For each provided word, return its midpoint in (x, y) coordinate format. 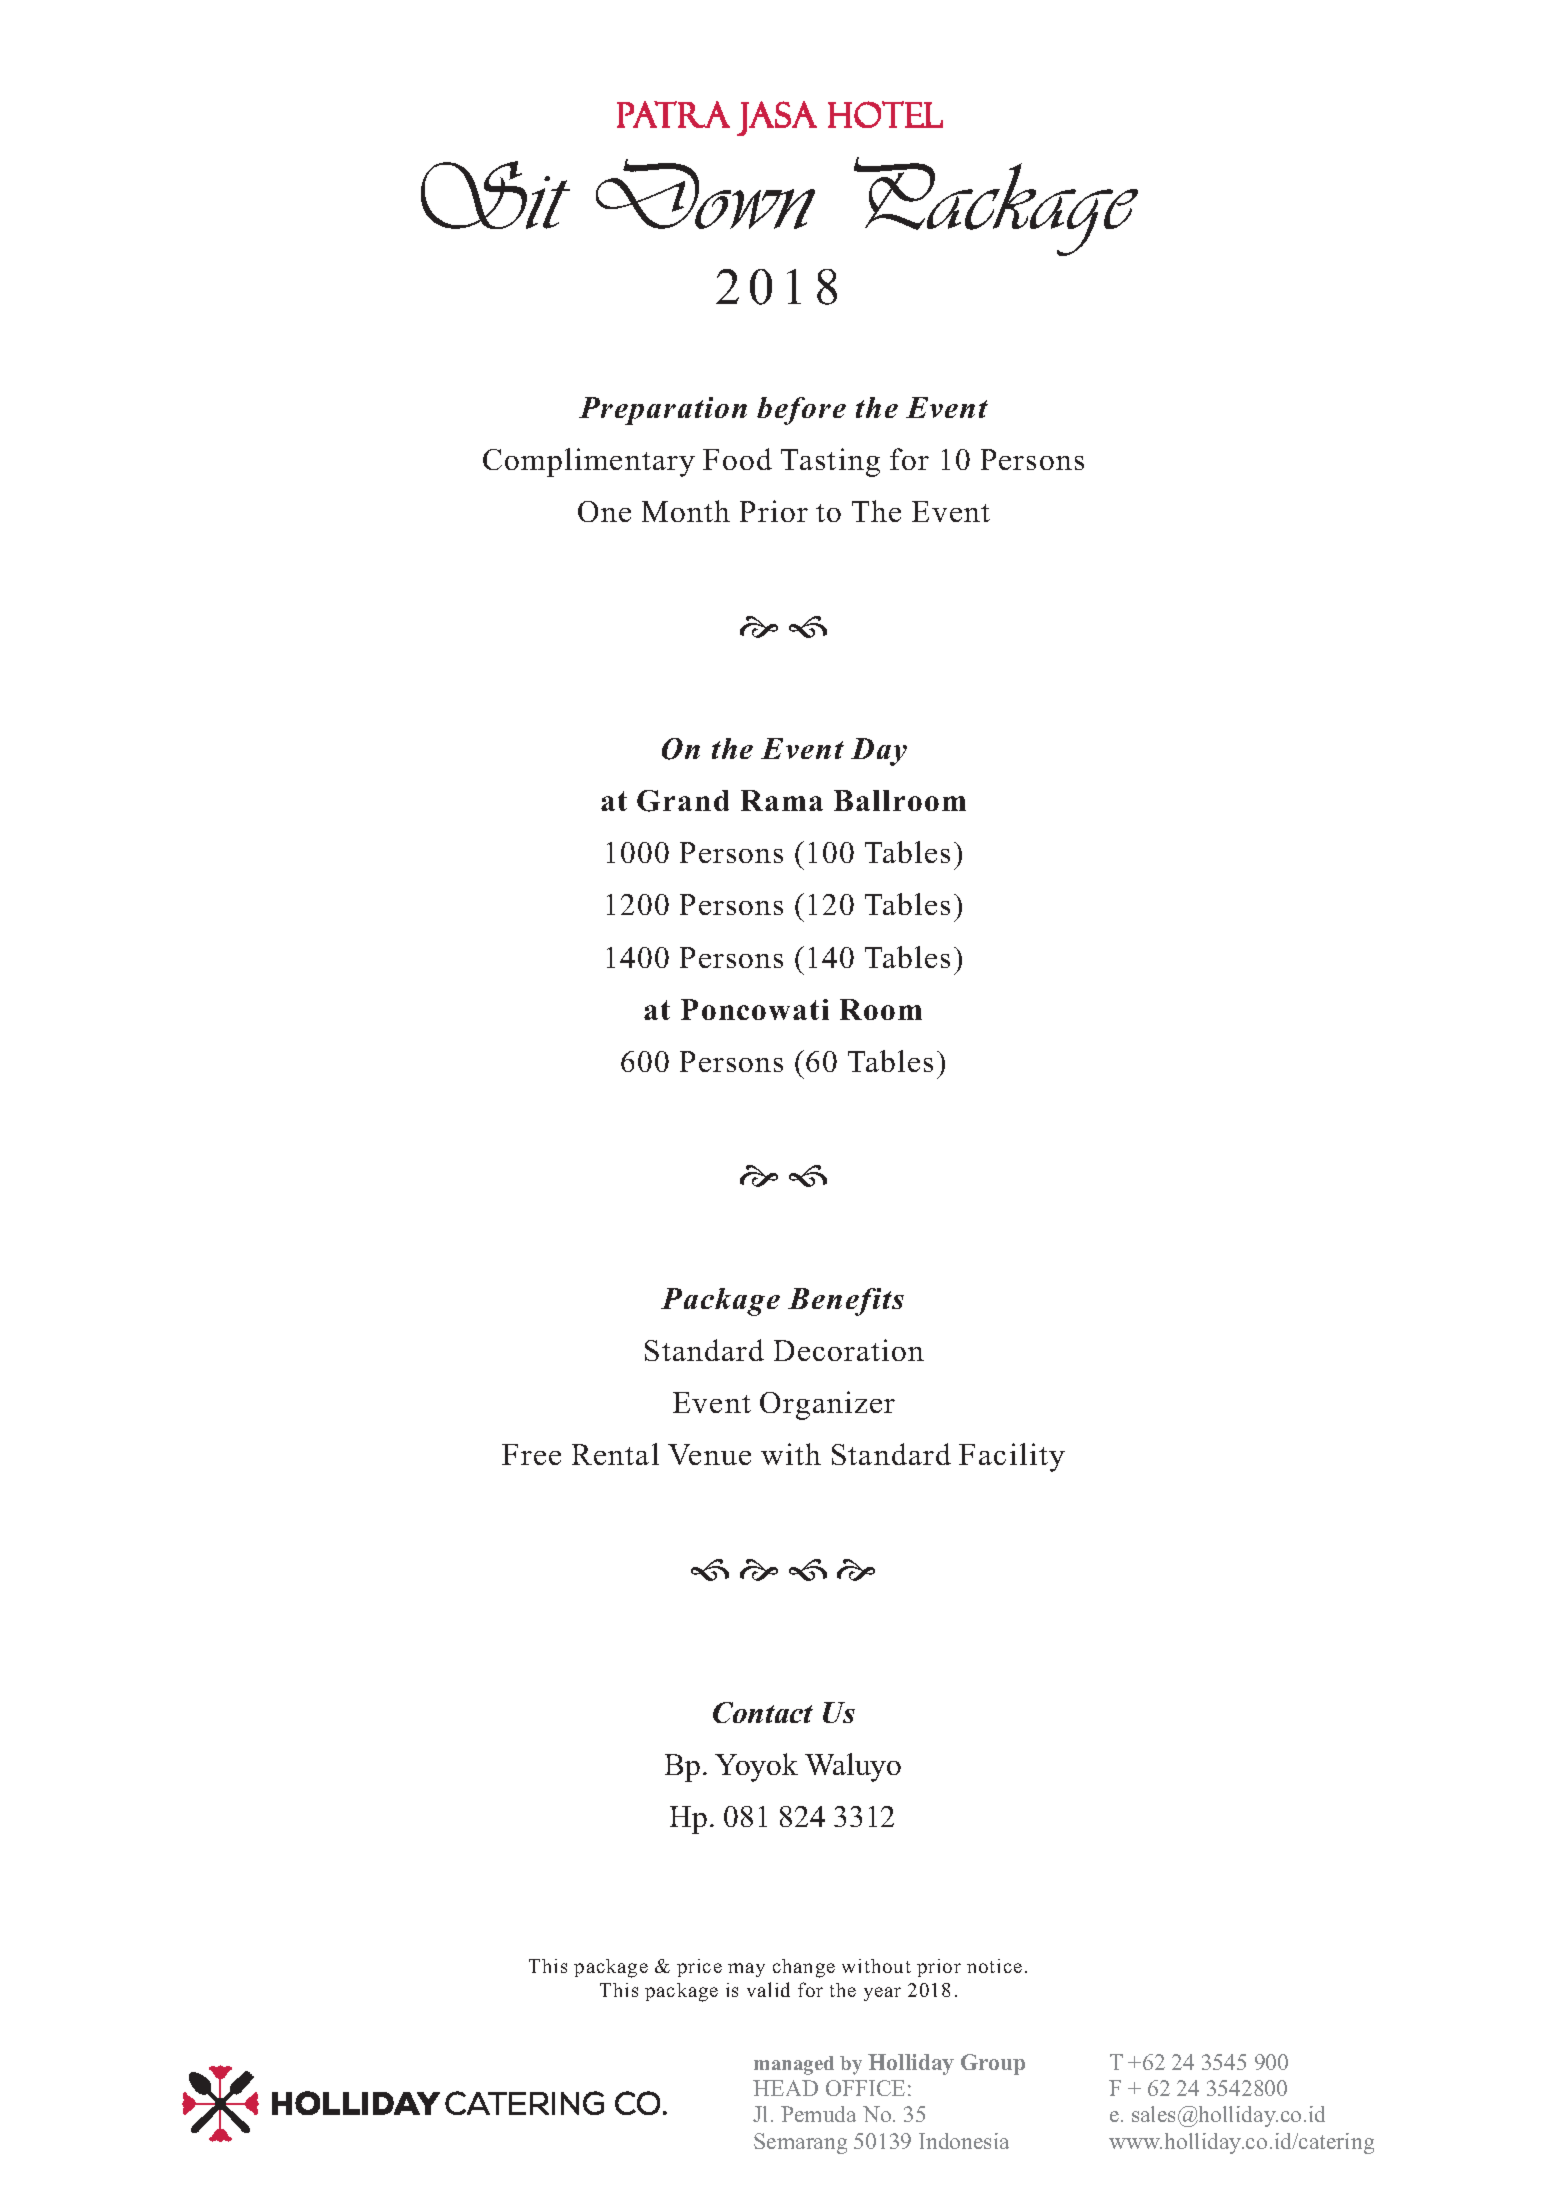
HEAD (785, 2088)
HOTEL (885, 114)
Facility (1012, 1457)
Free (531, 1454)
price (699, 1968)
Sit (495, 195)
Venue (709, 1454)
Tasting (830, 462)
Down (705, 194)
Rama (782, 800)
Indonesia (964, 2141)
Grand (683, 801)
